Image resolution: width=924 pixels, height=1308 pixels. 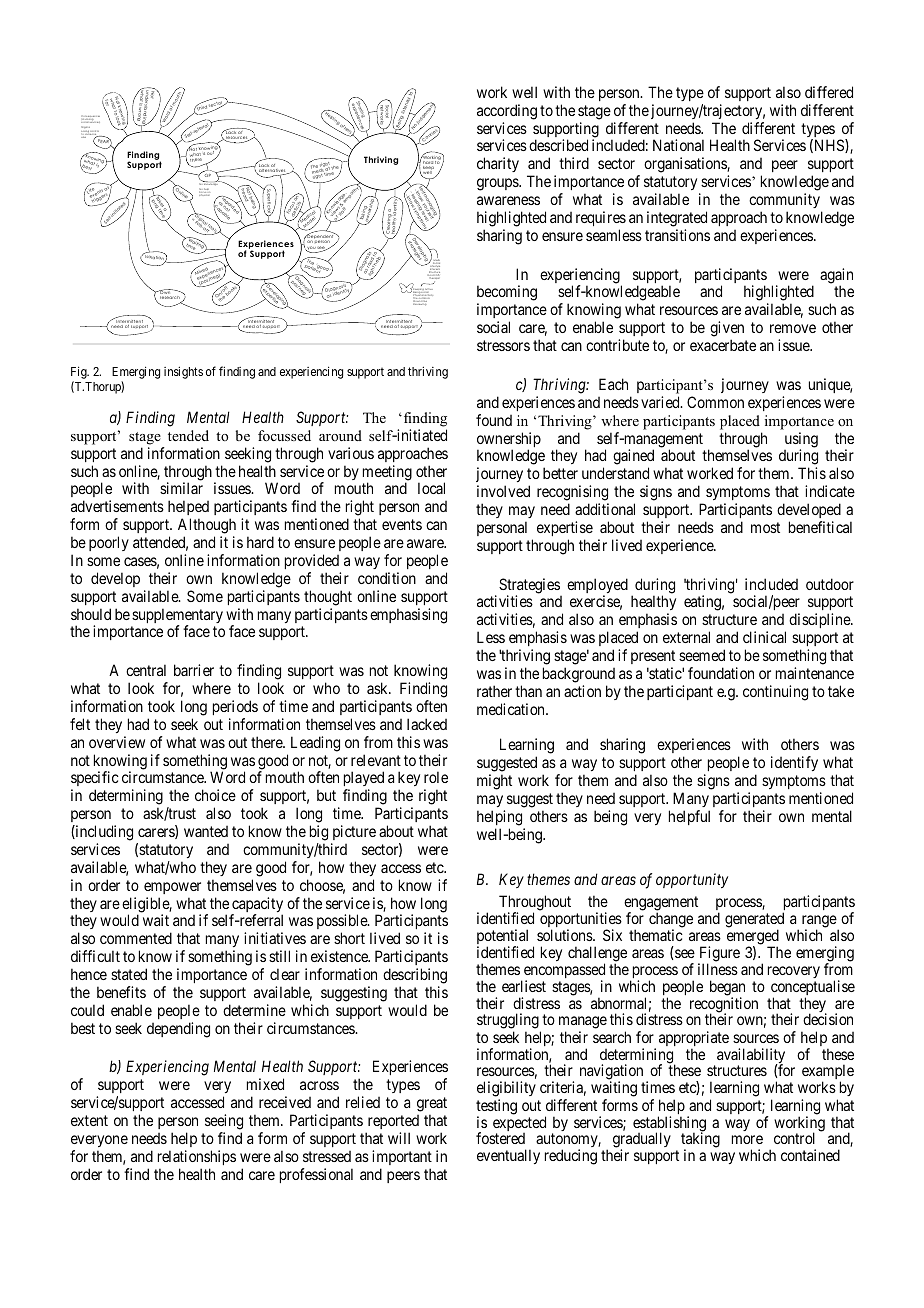 What do you see at coordinates (197, 1157) in the image?
I see `relationships` at bounding box center [197, 1157].
